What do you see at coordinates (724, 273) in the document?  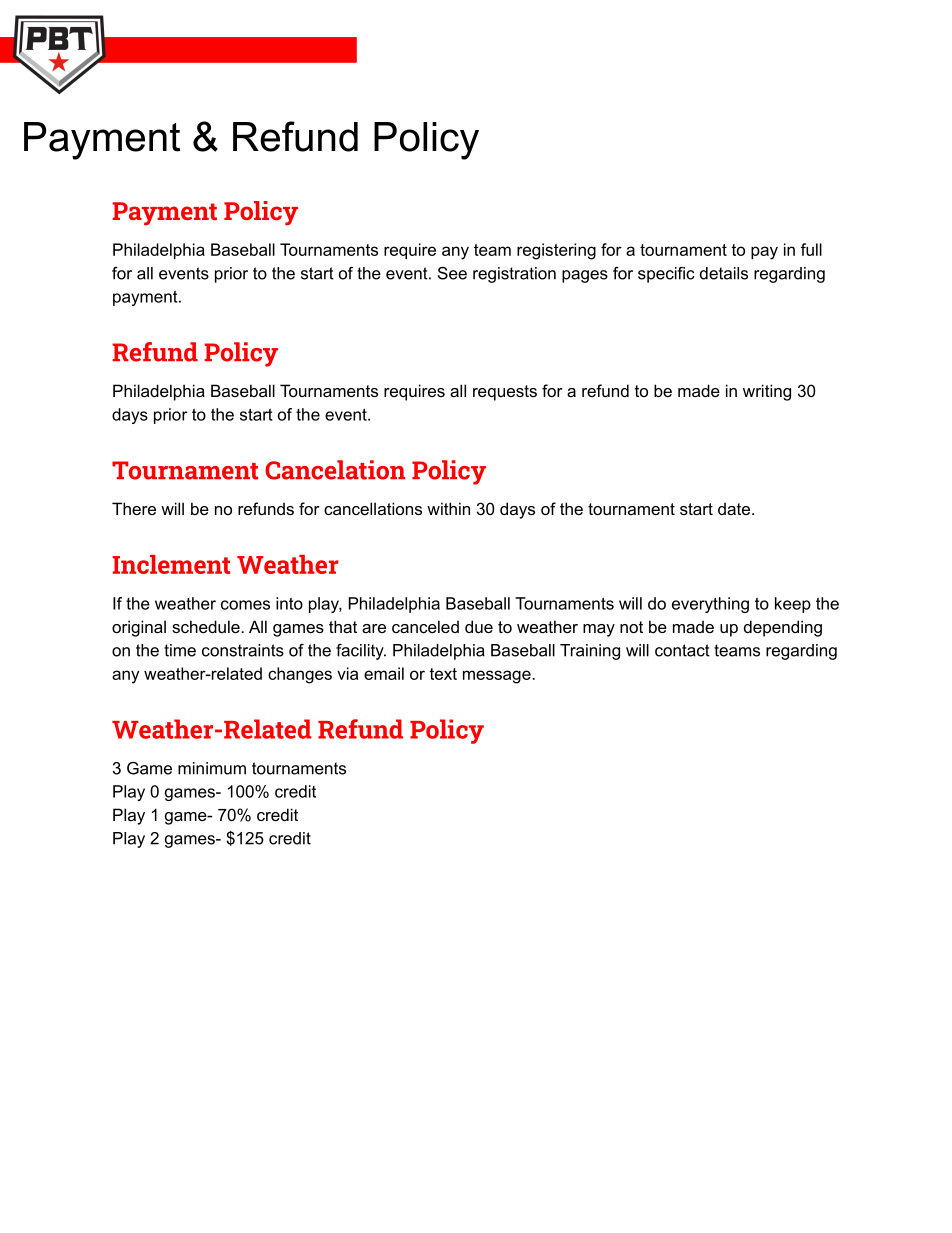 I see `details` at bounding box center [724, 273].
